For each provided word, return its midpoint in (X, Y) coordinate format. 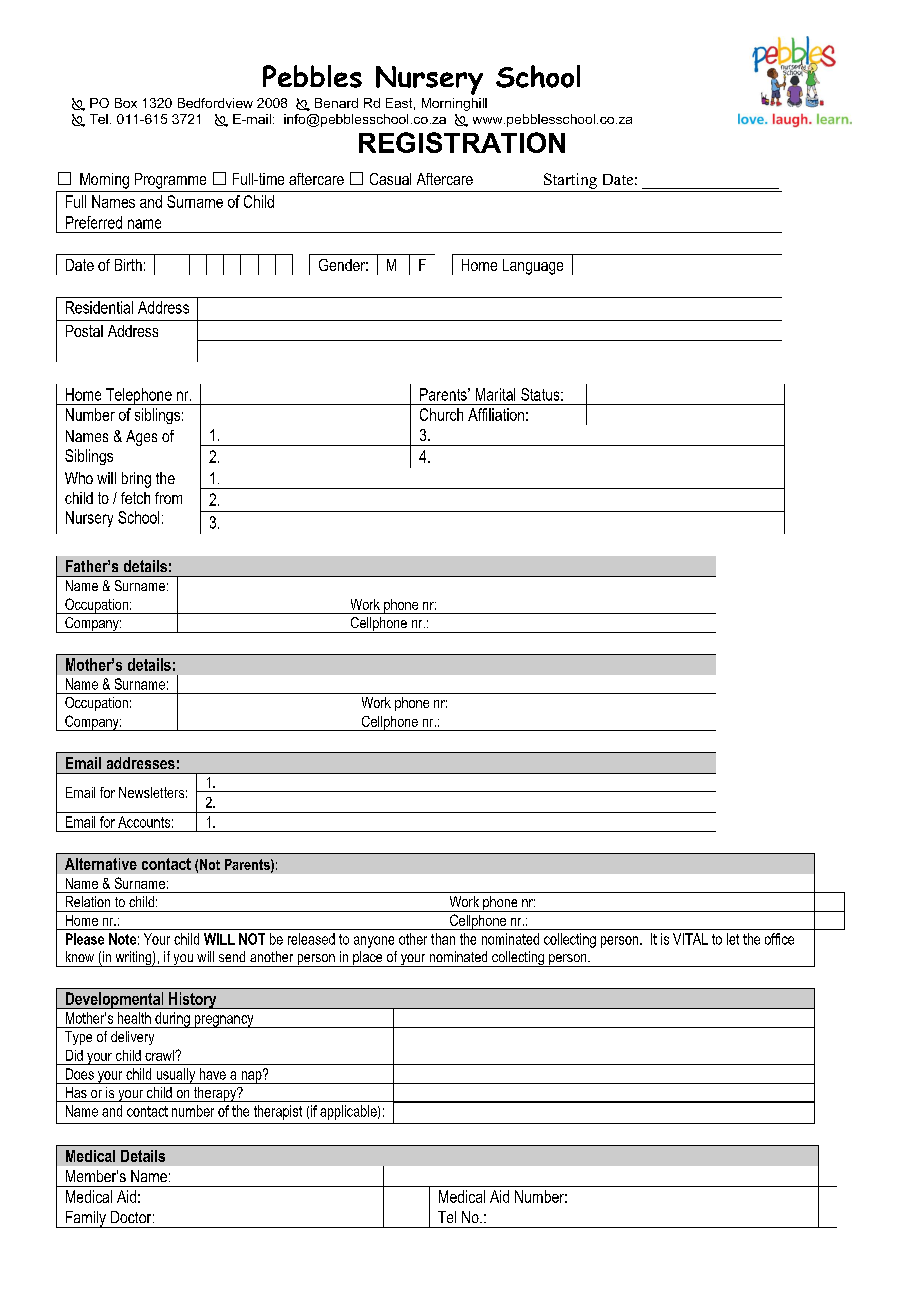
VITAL (690, 939)
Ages (141, 438)
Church (441, 414)
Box (126, 103)
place (368, 959)
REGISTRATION (462, 142)
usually (176, 1076)
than (443, 939)
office (779, 939)
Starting (570, 181)
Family (85, 1219)
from (168, 498)
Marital (495, 394)
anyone (374, 942)
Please (85, 939)
